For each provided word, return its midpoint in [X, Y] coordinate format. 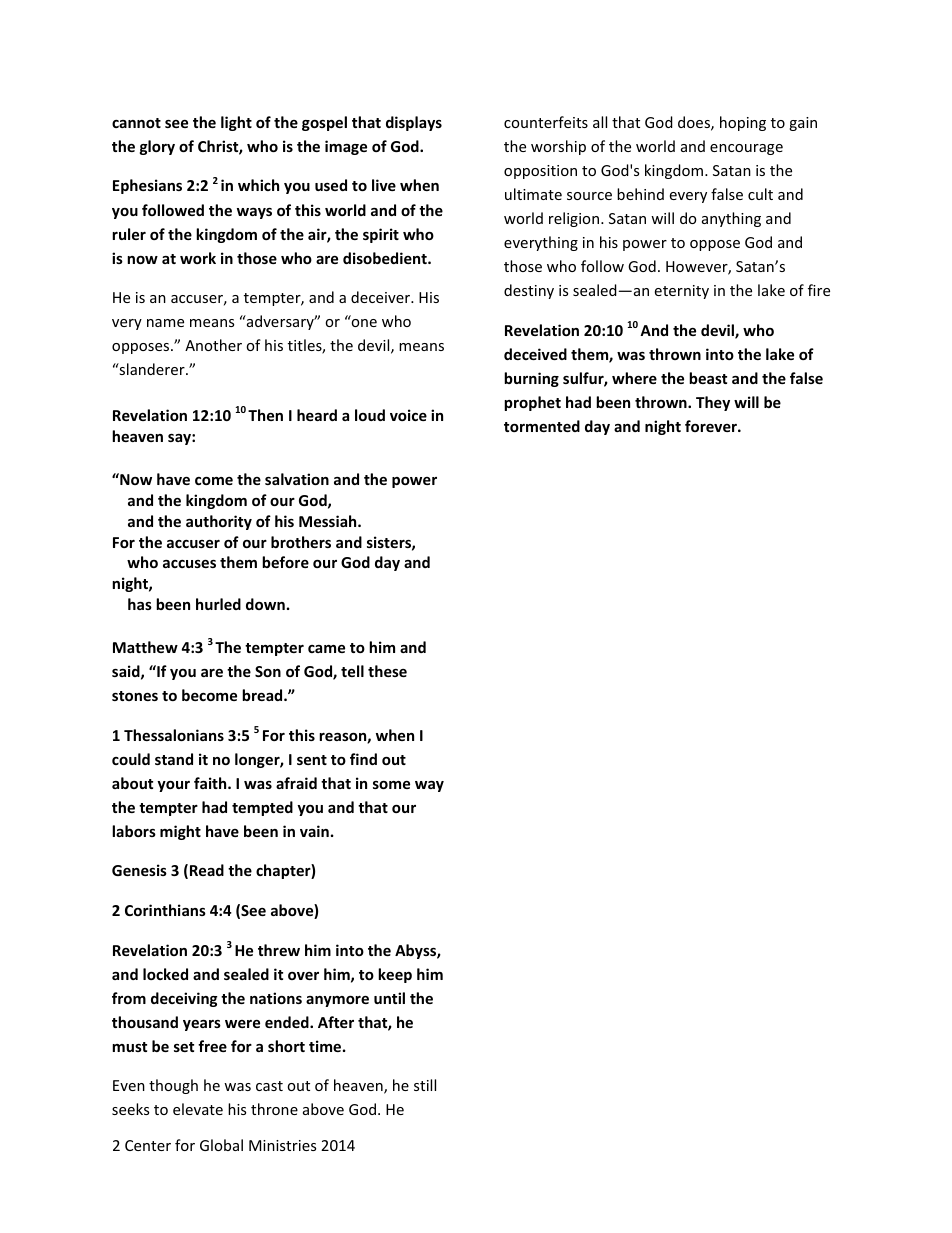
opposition [540, 172]
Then [265, 415]
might [180, 832]
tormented [542, 426]
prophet [532, 403]
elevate [198, 1109]
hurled [218, 604]
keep [395, 975]
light [236, 123]
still [425, 1085]
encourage [746, 149]
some [391, 785]
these [387, 671]
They [713, 403]
